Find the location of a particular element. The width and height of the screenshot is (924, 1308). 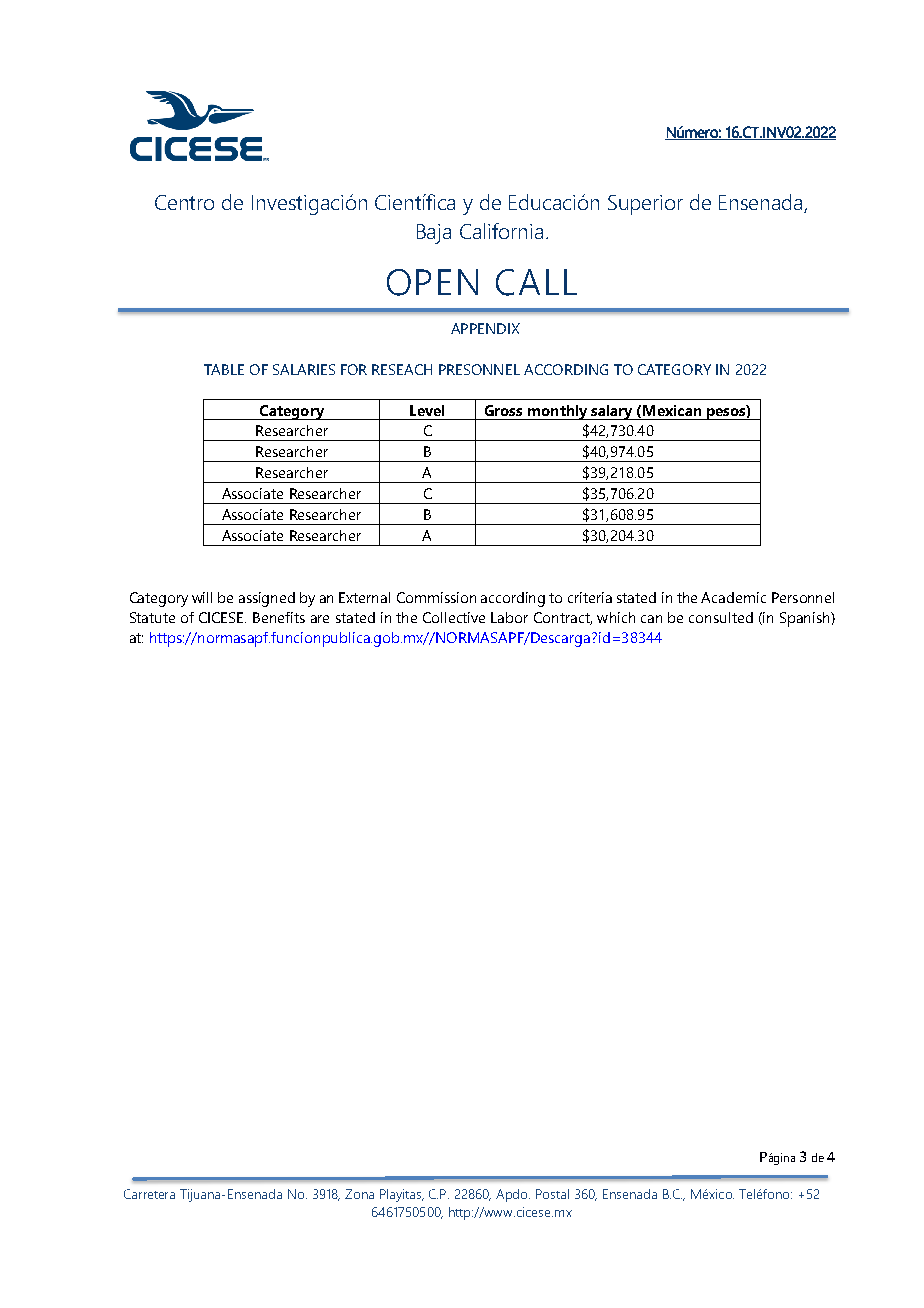

Centro is located at coordinates (184, 202).
